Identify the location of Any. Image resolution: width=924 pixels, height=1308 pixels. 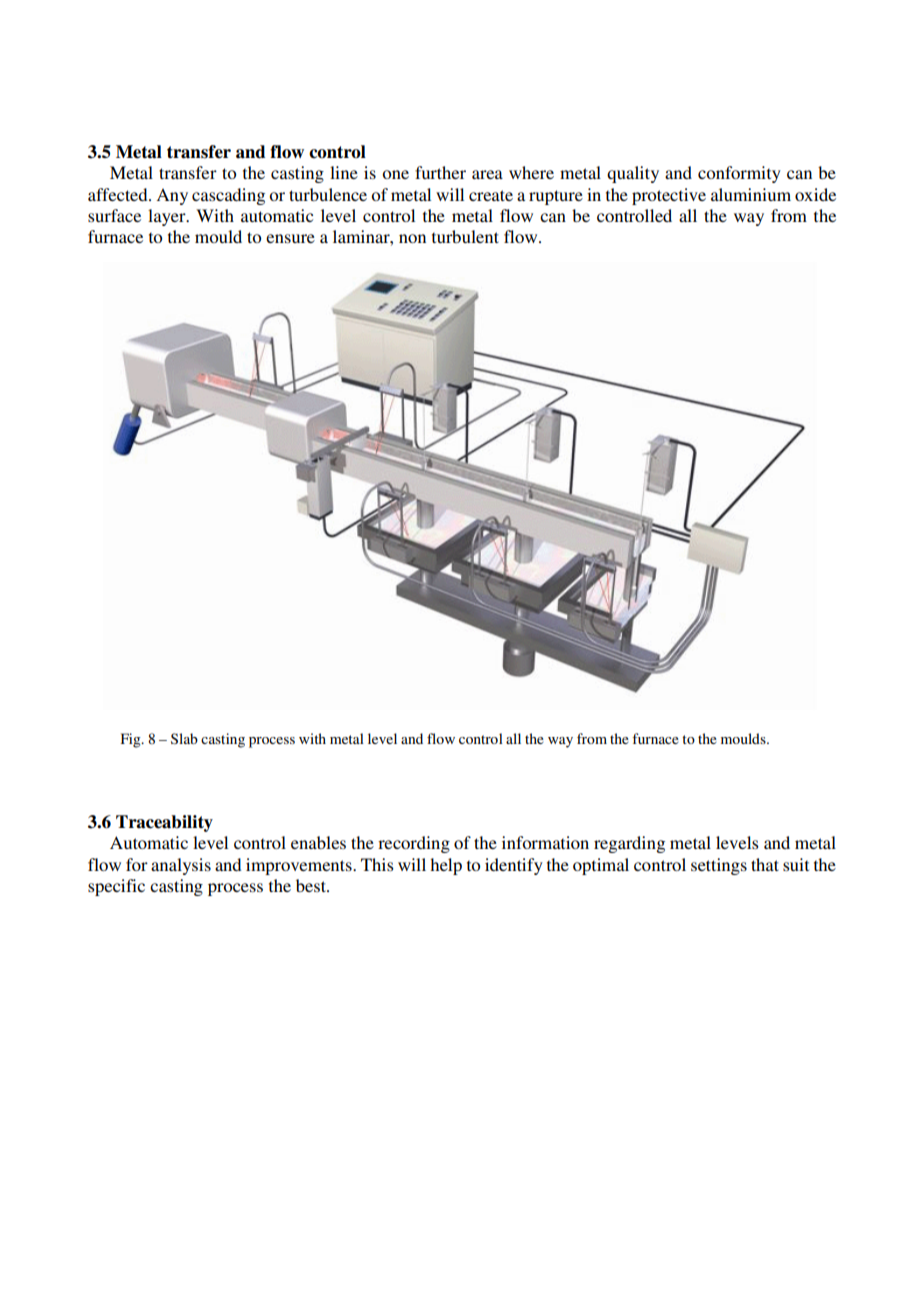
(172, 196).
